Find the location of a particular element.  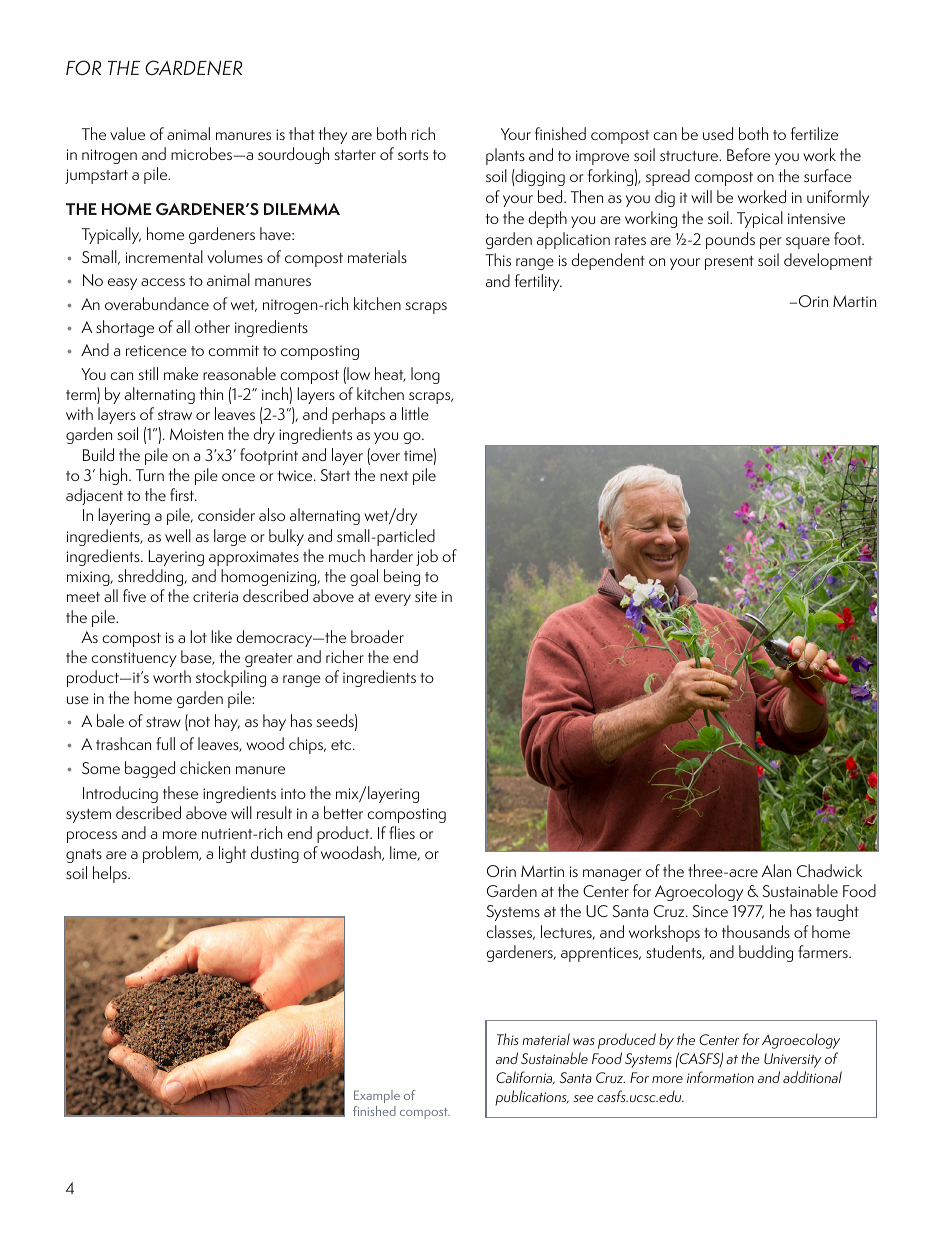

present is located at coordinates (729, 263).
